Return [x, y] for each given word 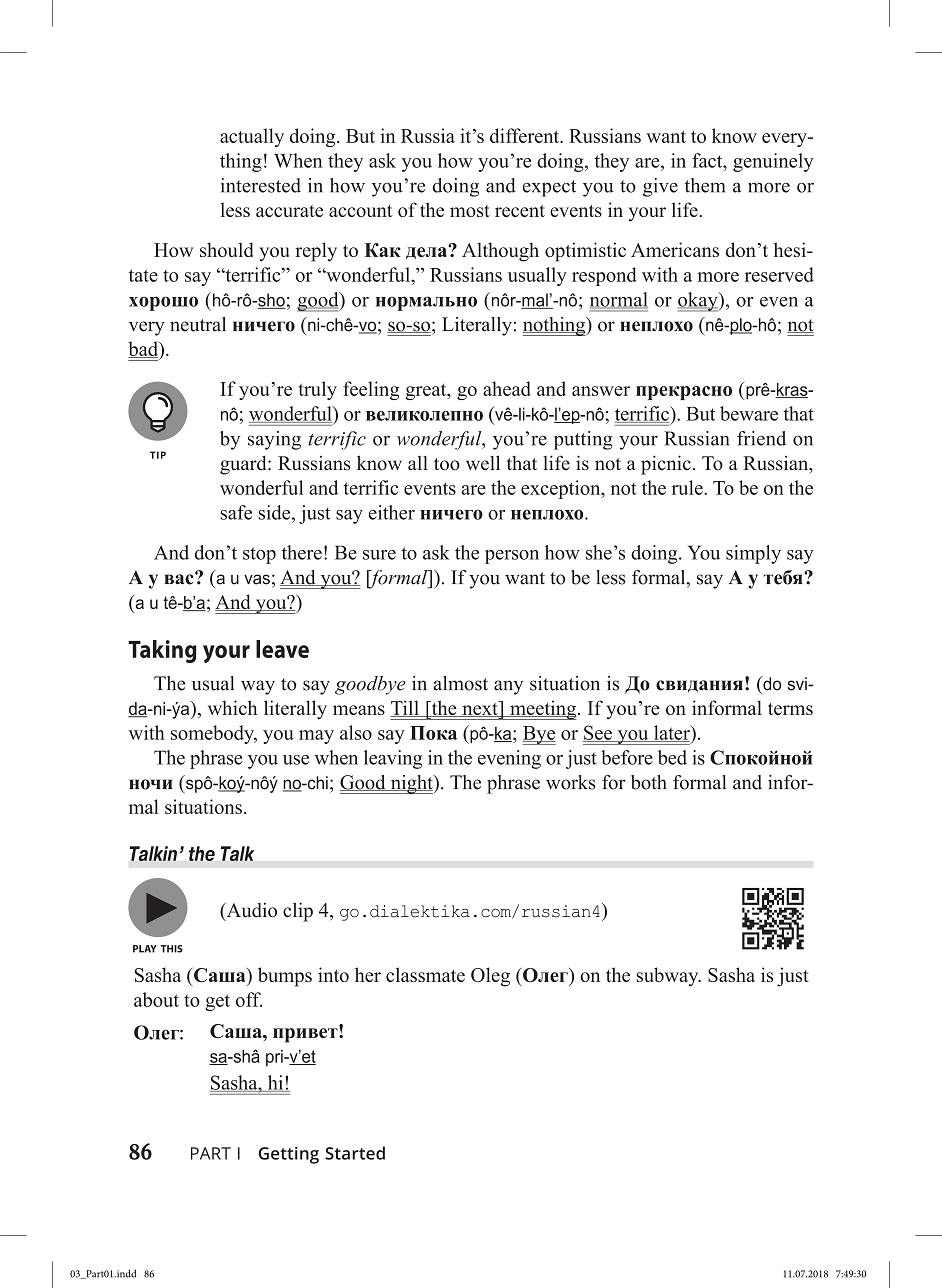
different [526, 135]
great [427, 392]
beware [749, 413]
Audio [250, 911]
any [508, 687]
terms [790, 709]
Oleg [490, 977]
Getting [288, 1155]
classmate [425, 974]
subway [669, 977]
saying [274, 440]
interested [261, 185]
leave [282, 649]
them [705, 185]
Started [355, 1153]
